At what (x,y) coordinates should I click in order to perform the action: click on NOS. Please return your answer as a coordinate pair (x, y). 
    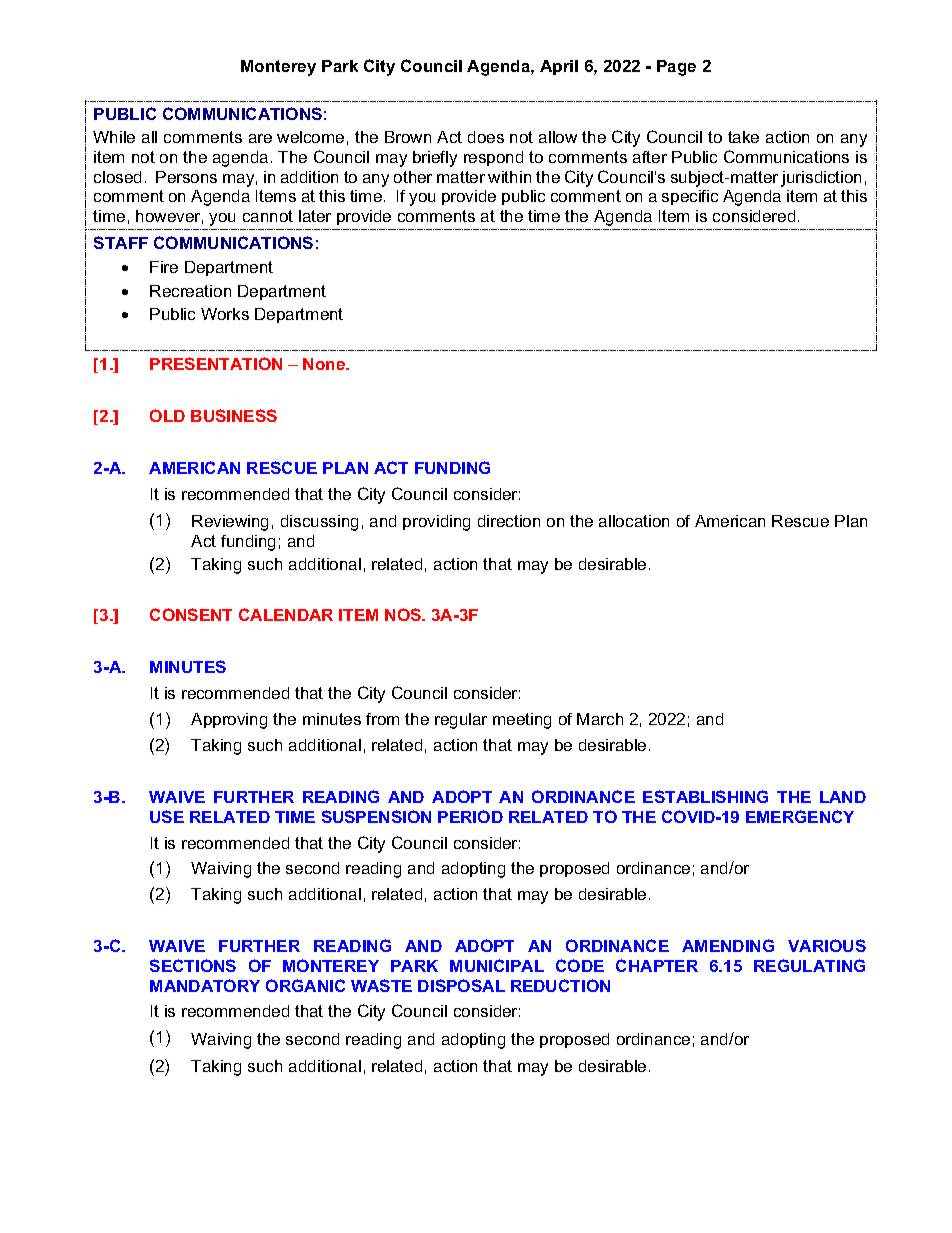
    Looking at the image, I should click on (404, 614).
